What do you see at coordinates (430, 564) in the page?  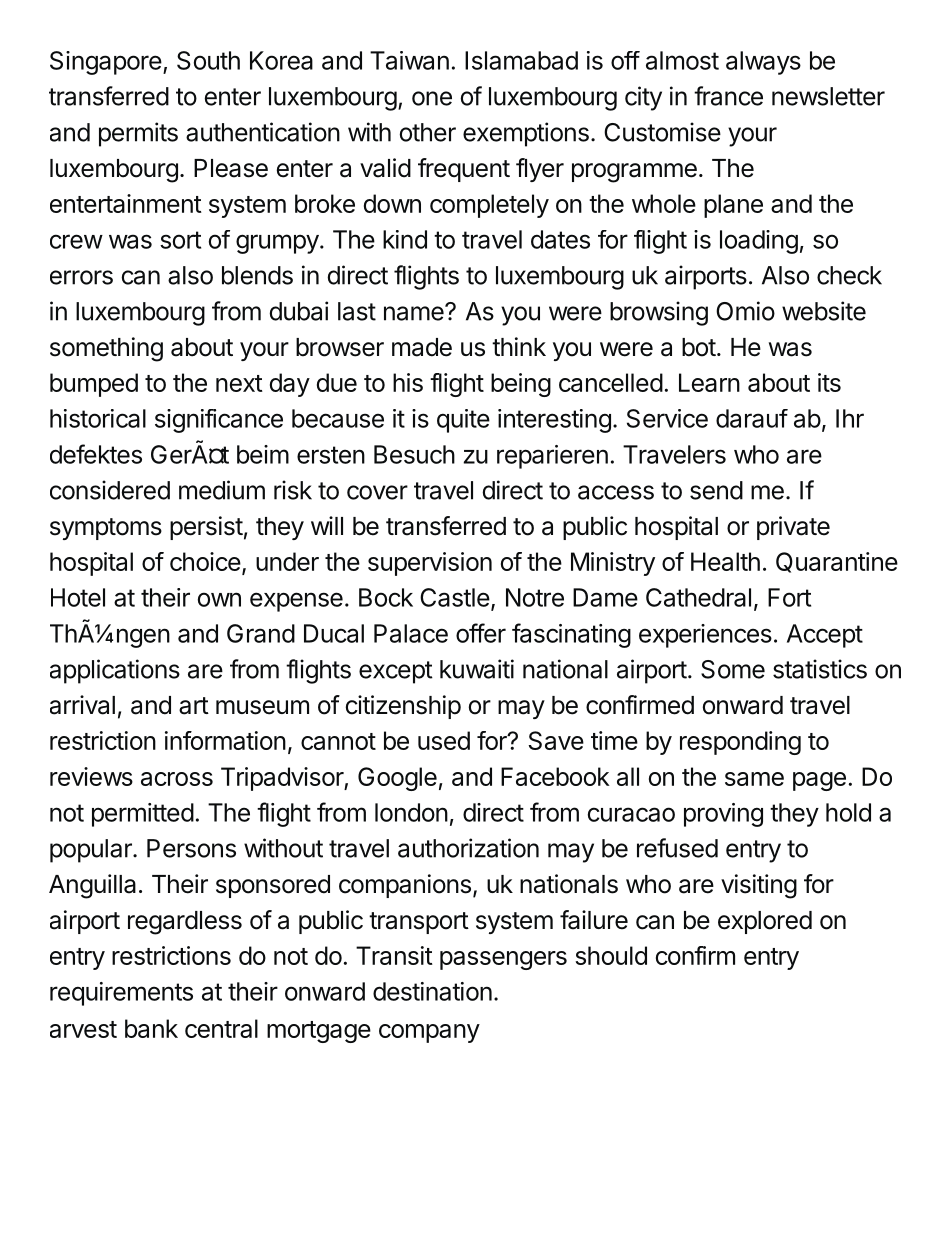 I see `supervision` at bounding box center [430, 564].
